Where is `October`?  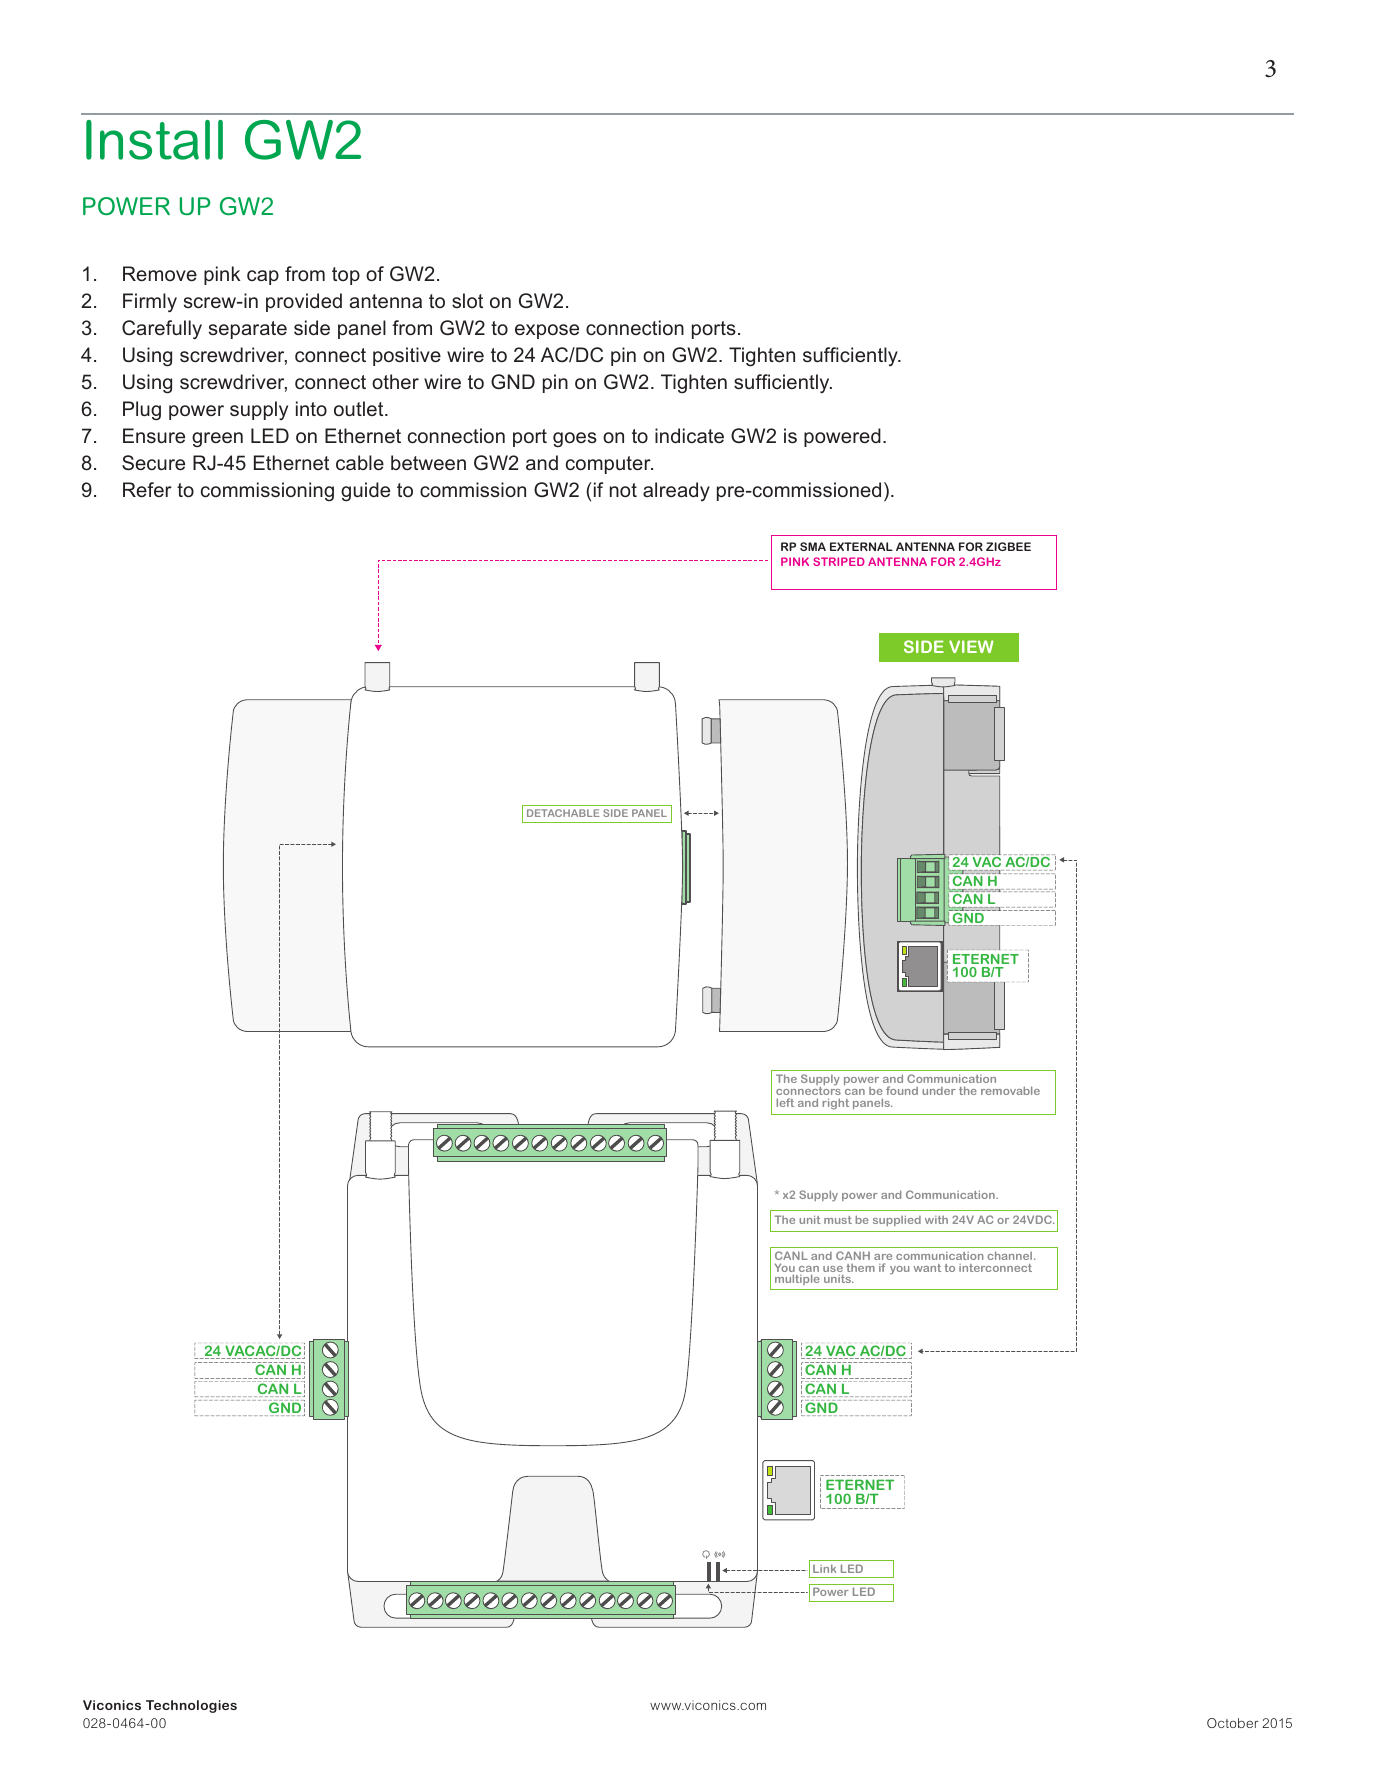 October is located at coordinates (1233, 1723).
